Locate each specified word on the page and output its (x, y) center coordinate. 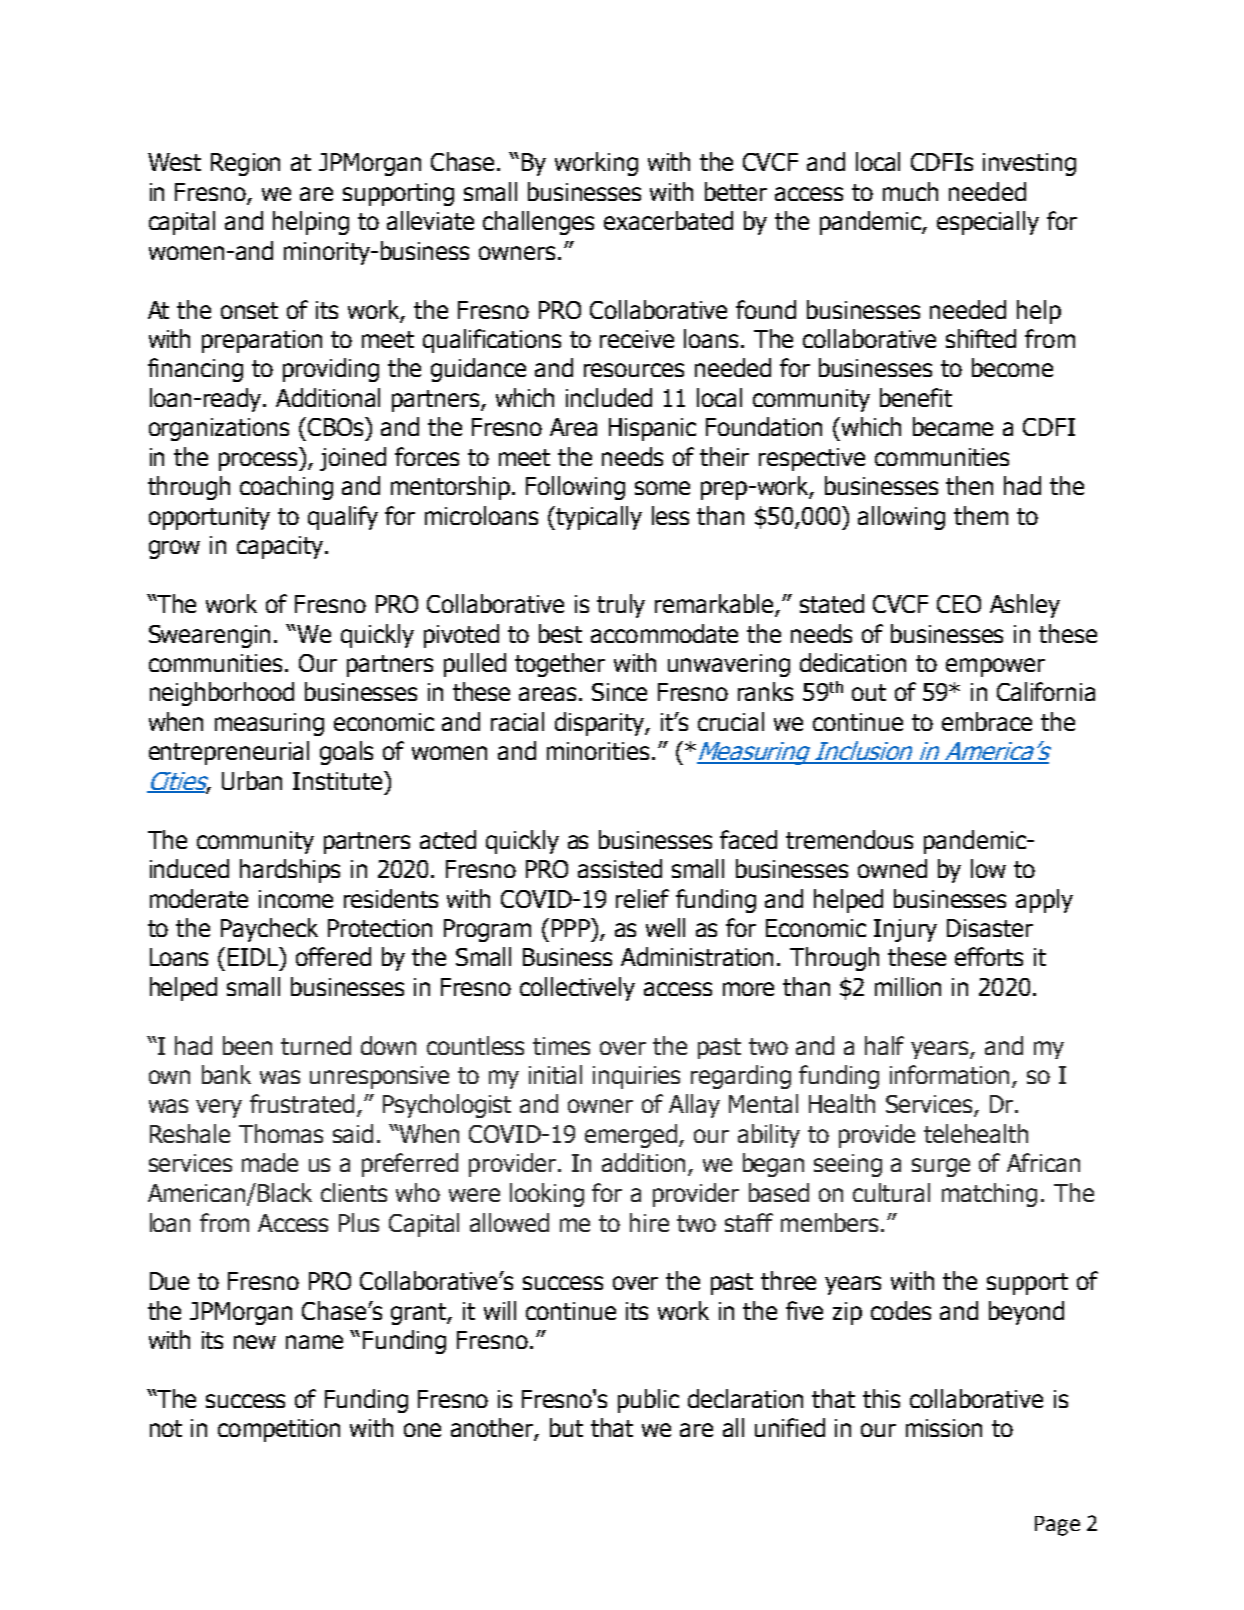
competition (279, 1430)
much (910, 191)
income (296, 899)
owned (892, 868)
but (566, 1427)
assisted (620, 868)
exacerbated (668, 220)
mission (944, 1428)
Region (245, 164)
